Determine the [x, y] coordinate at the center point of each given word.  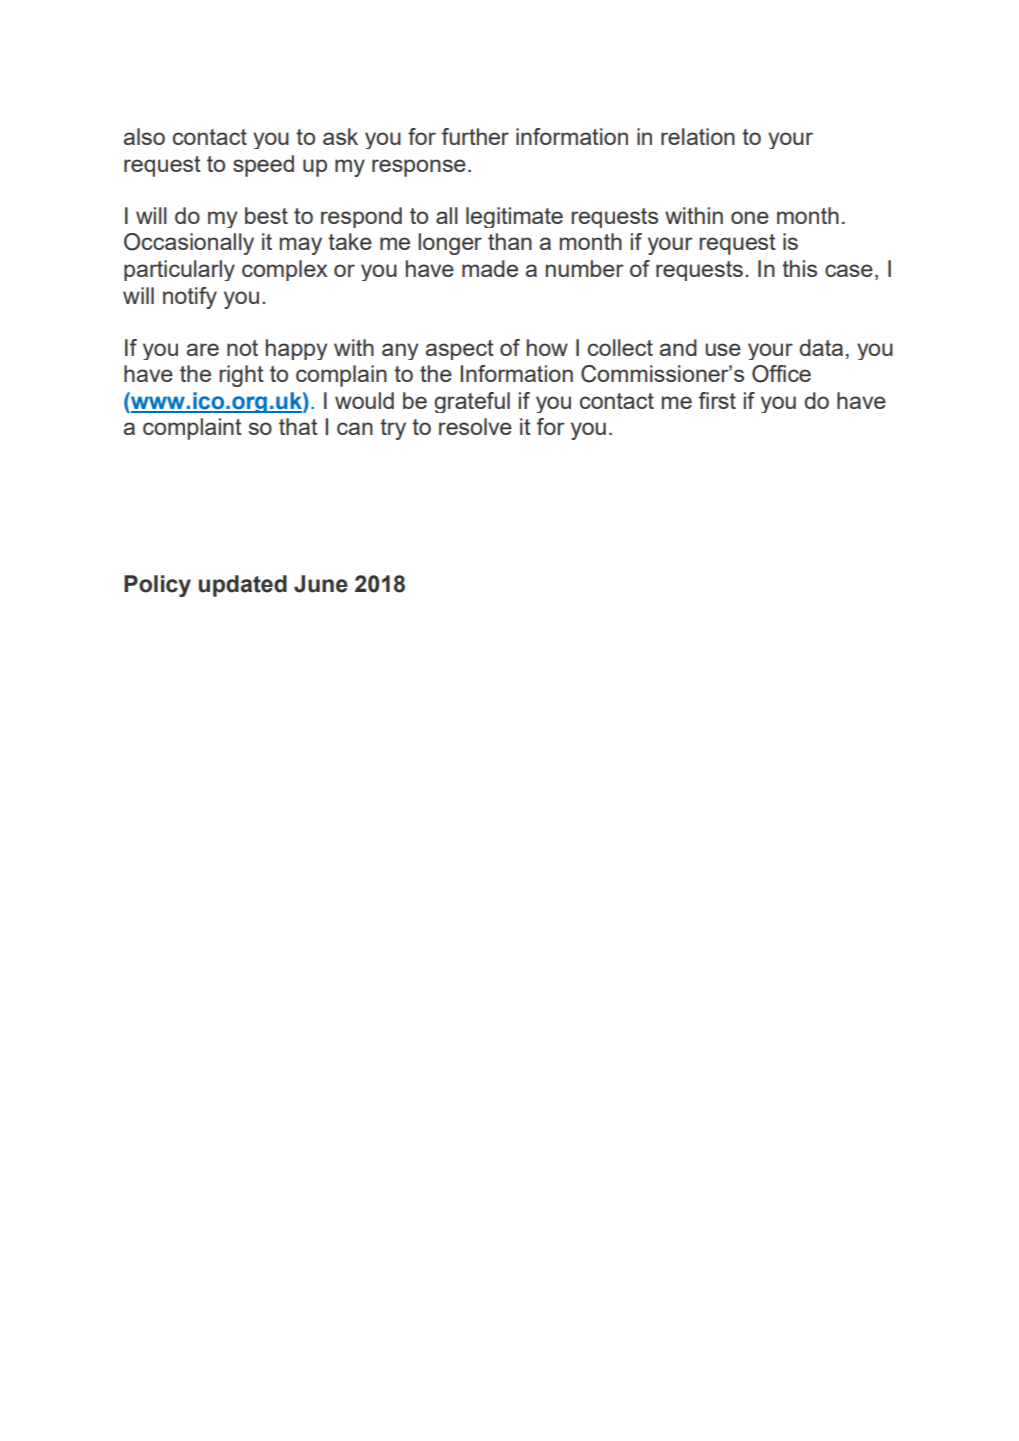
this [799, 268]
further [475, 136]
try [393, 429]
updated [243, 586]
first [717, 400]
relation [698, 136]
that [298, 426]
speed [263, 166]
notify [190, 298]
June [321, 584]
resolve [475, 426]
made [490, 268]
